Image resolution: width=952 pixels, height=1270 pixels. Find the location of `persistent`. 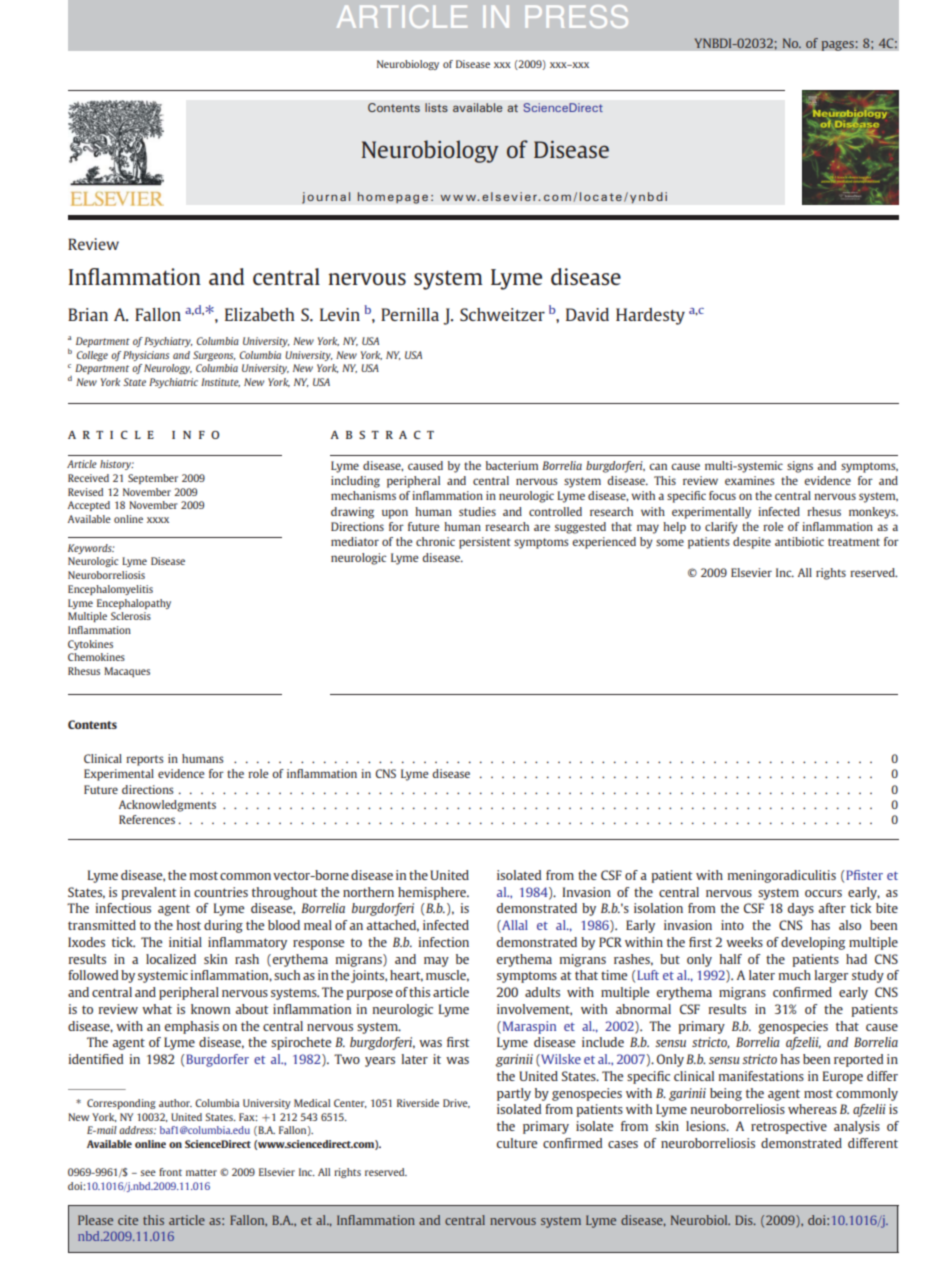

persistent is located at coordinates (484, 543).
